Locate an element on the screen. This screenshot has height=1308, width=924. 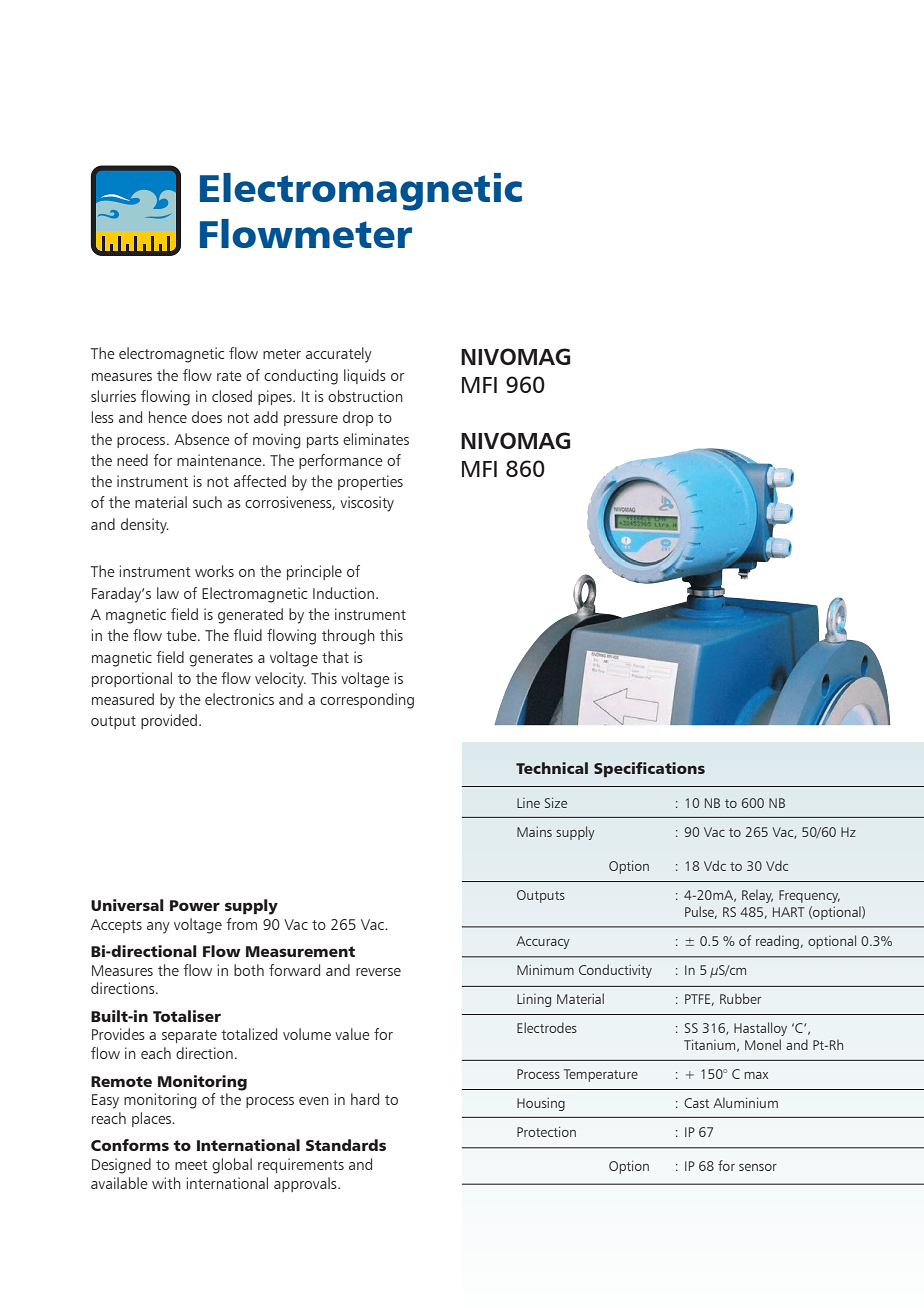
obstruction is located at coordinates (365, 396).
